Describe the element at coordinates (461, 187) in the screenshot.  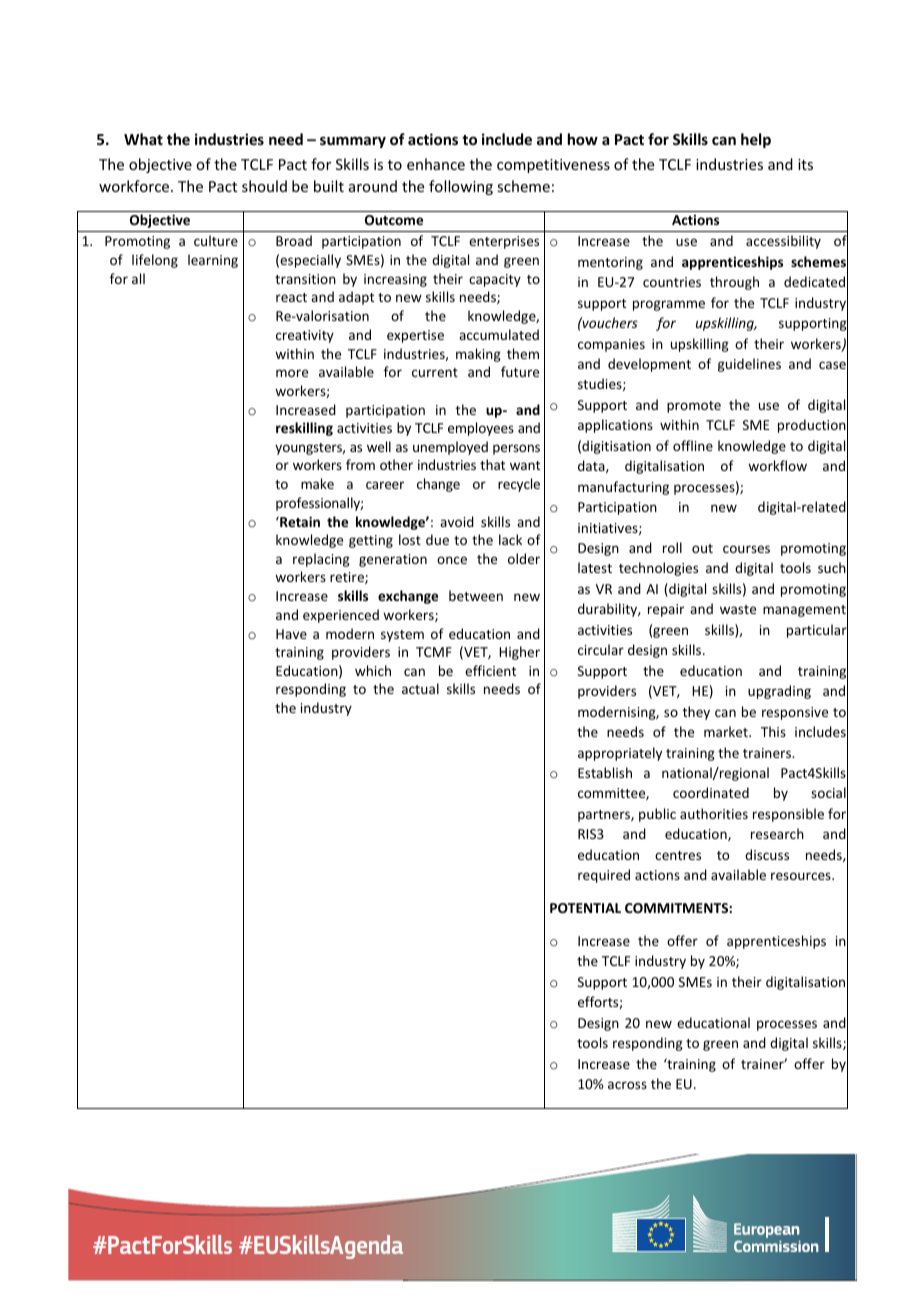
I see `following` at that location.
